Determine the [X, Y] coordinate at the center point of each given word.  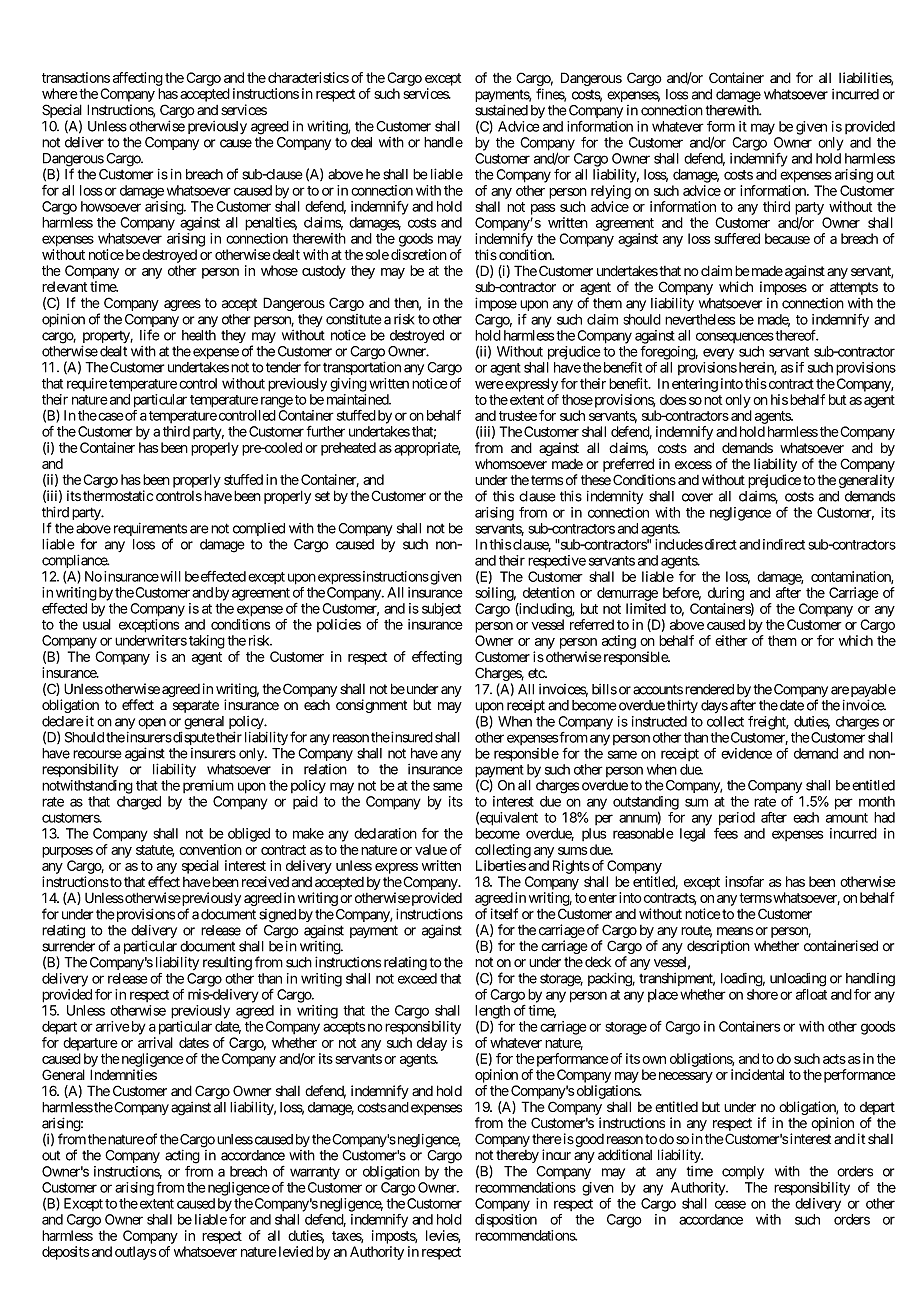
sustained [501, 110]
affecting [138, 79]
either [731, 640]
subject [441, 610]
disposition [506, 1220]
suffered [737, 238]
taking [207, 642]
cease [730, 1204]
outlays [135, 1253]
